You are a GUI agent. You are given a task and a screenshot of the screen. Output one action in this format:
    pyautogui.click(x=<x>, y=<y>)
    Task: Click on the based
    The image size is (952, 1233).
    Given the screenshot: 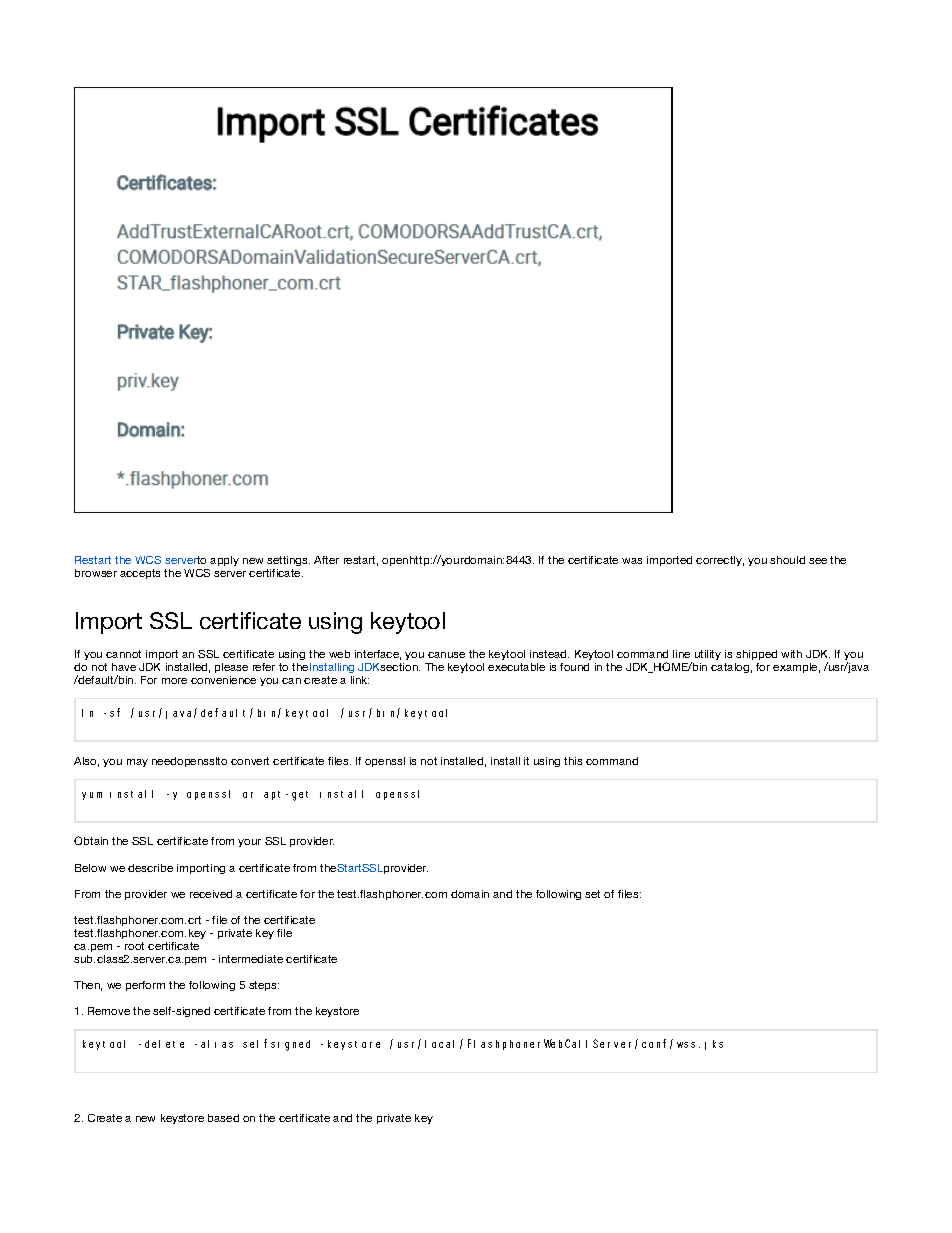 What is the action you would take?
    pyautogui.click(x=223, y=1118)
